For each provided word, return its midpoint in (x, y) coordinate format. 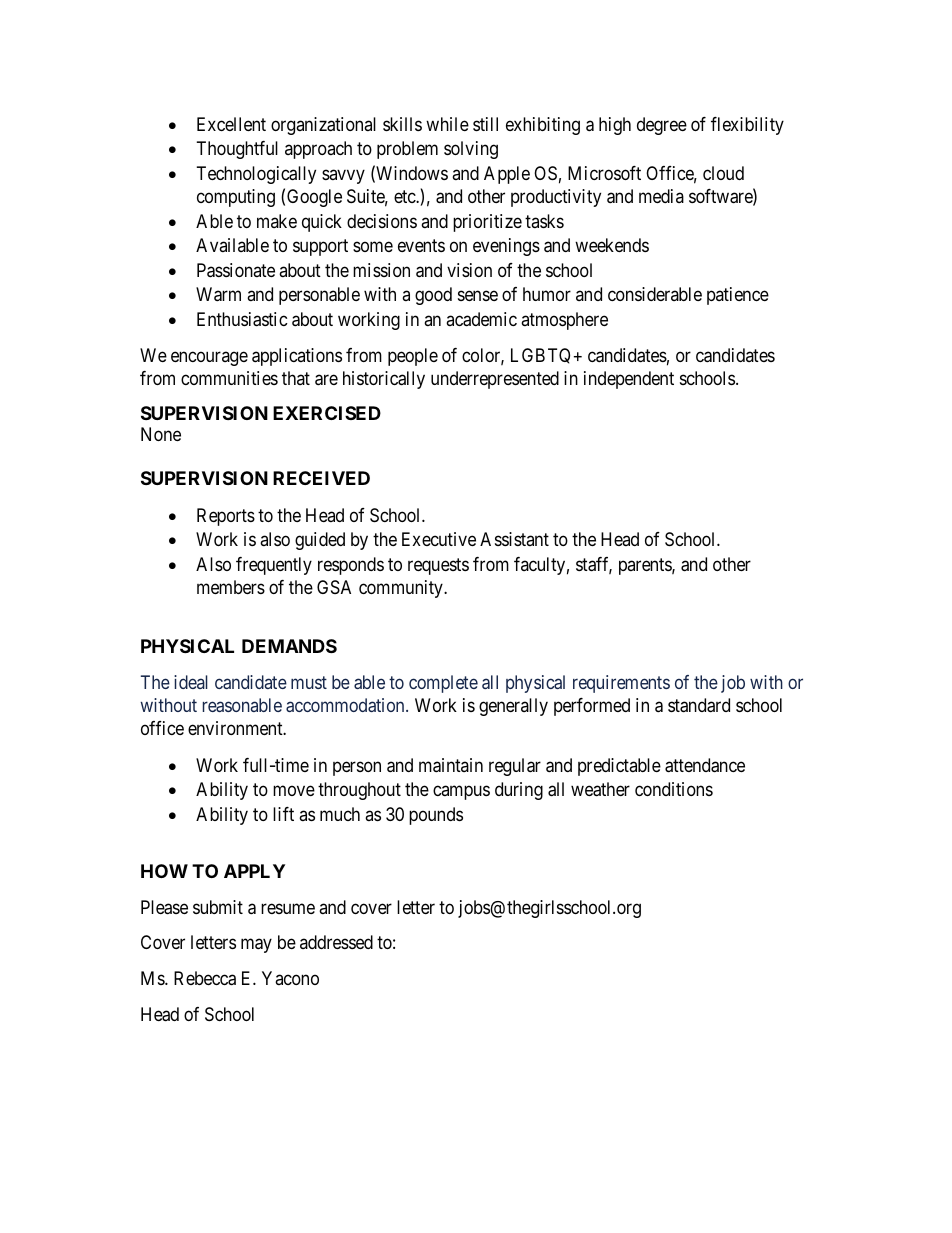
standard (699, 705)
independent (629, 380)
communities (229, 378)
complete (443, 684)
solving (471, 150)
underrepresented (495, 380)
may (256, 946)
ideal (191, 682)
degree (662, 126)
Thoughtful (237, 150)
